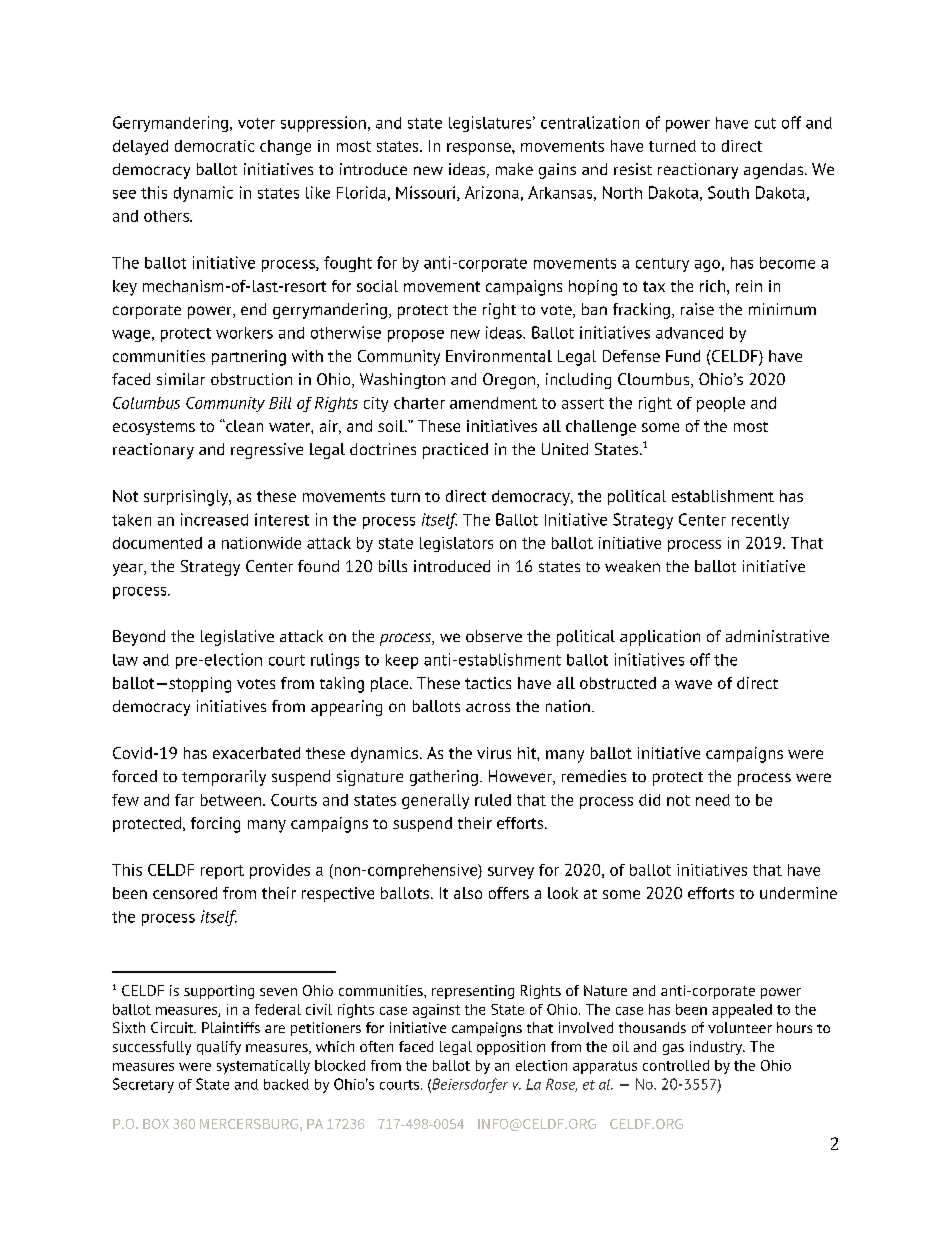 The height and width of the image is (1233, 952). What do you see at coordinates (181, 379) in the image?
I see `similar` at bounding box center [181, 379].
